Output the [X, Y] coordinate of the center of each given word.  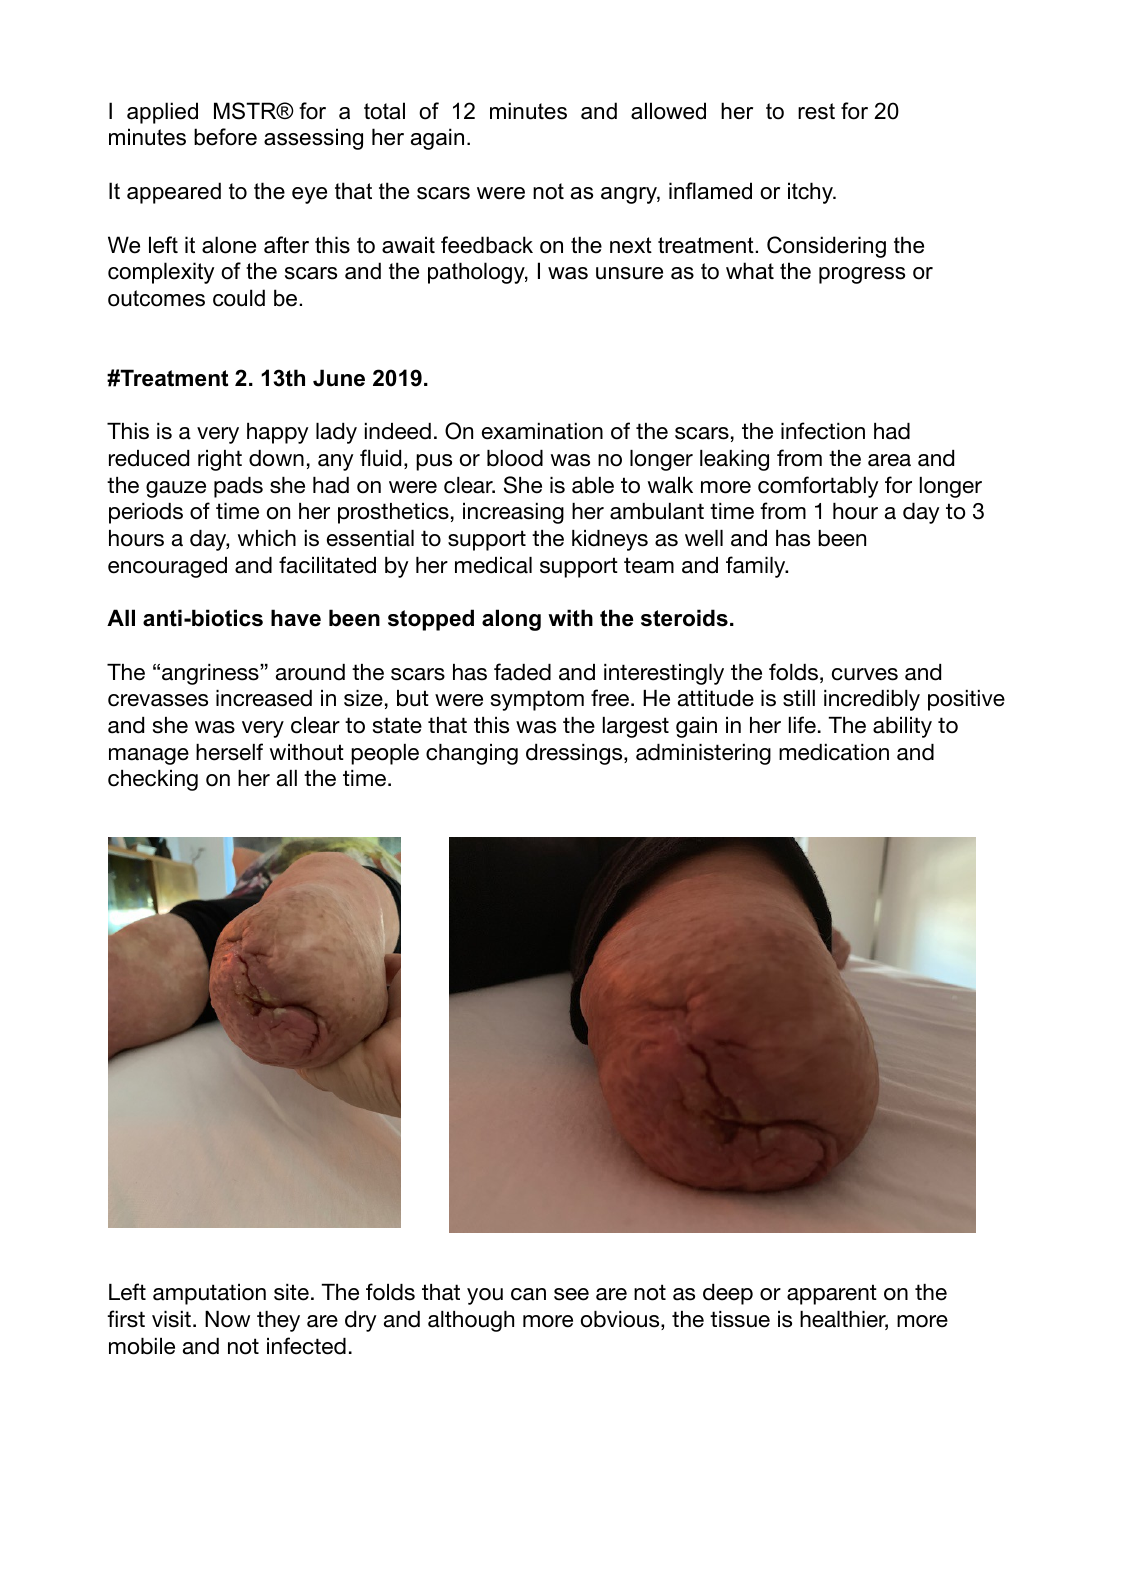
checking [153, 780]
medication [834, 752]
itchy [811, 193]
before [225, 137]
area [889, 460]
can [528, 1294]
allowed [668, 111]
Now [227, 1319]
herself [229, 752]
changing [472, 754]
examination [542, 431]
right [220, 460]
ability [902, 727]
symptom [537, 700]
